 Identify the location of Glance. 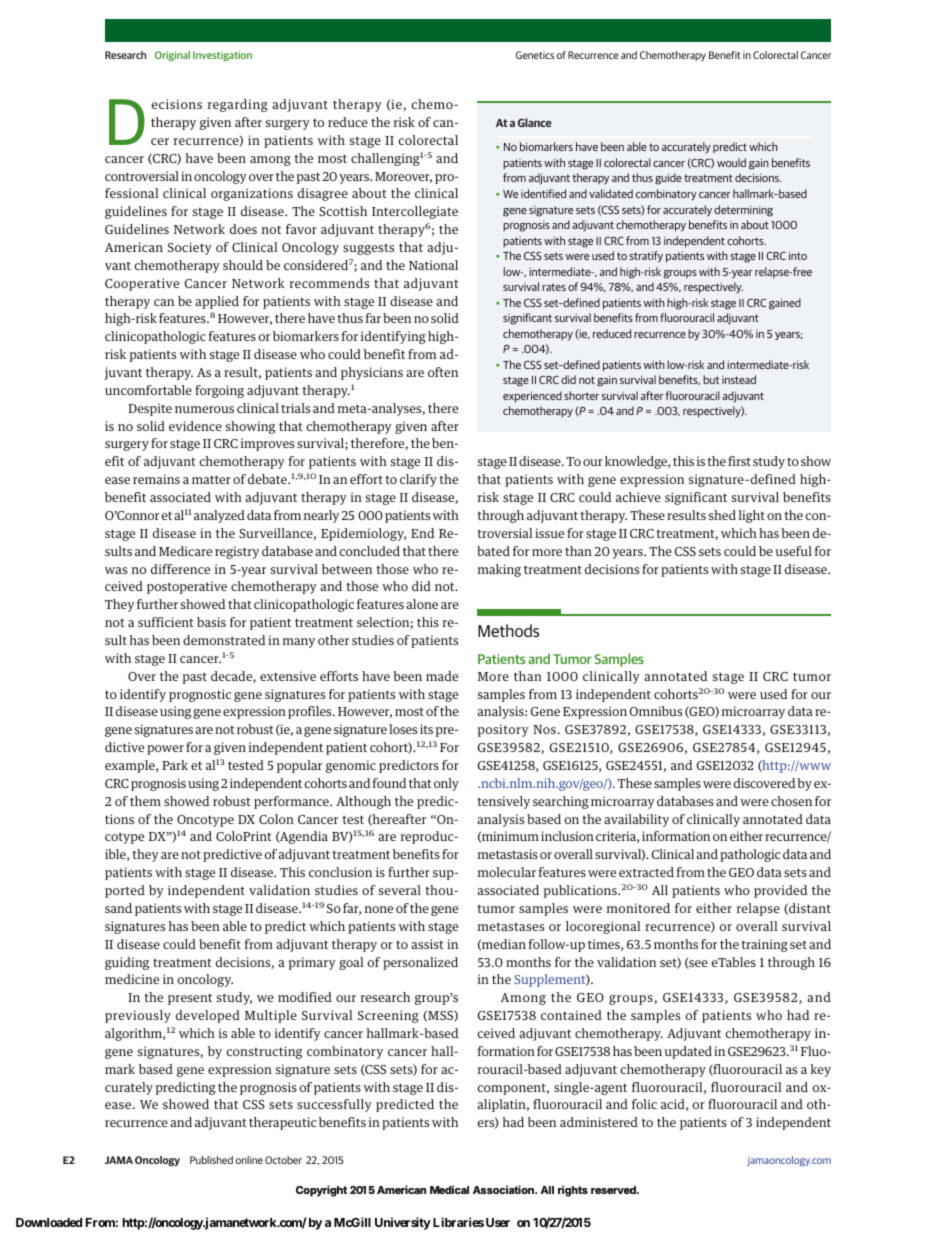
(535, 122).
